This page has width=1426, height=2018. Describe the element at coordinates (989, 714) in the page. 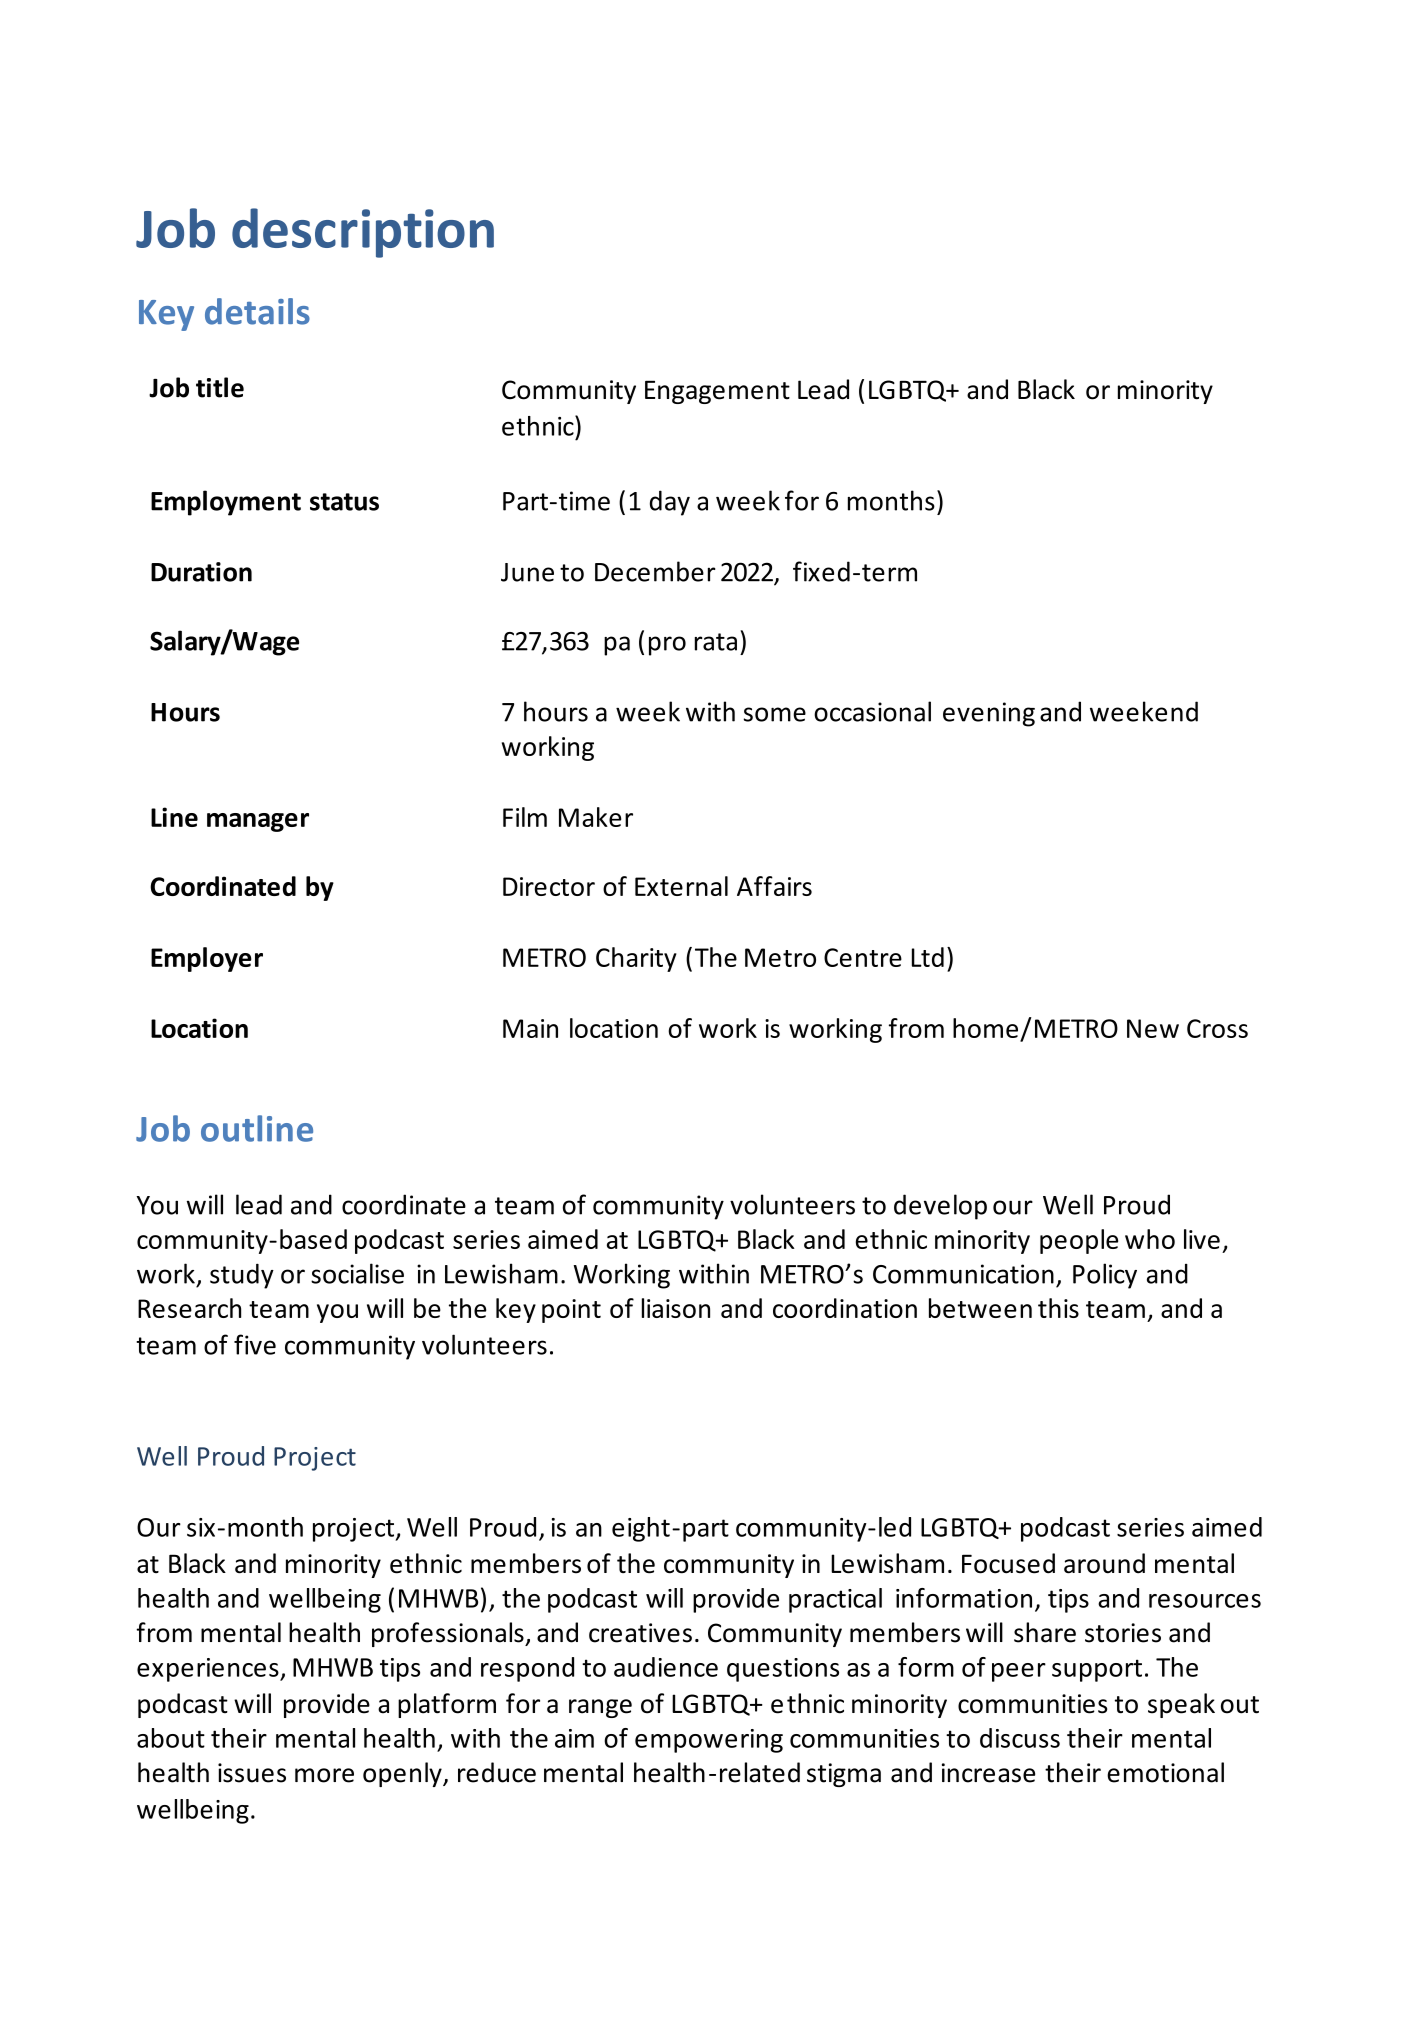

I see `evening` at that location.
